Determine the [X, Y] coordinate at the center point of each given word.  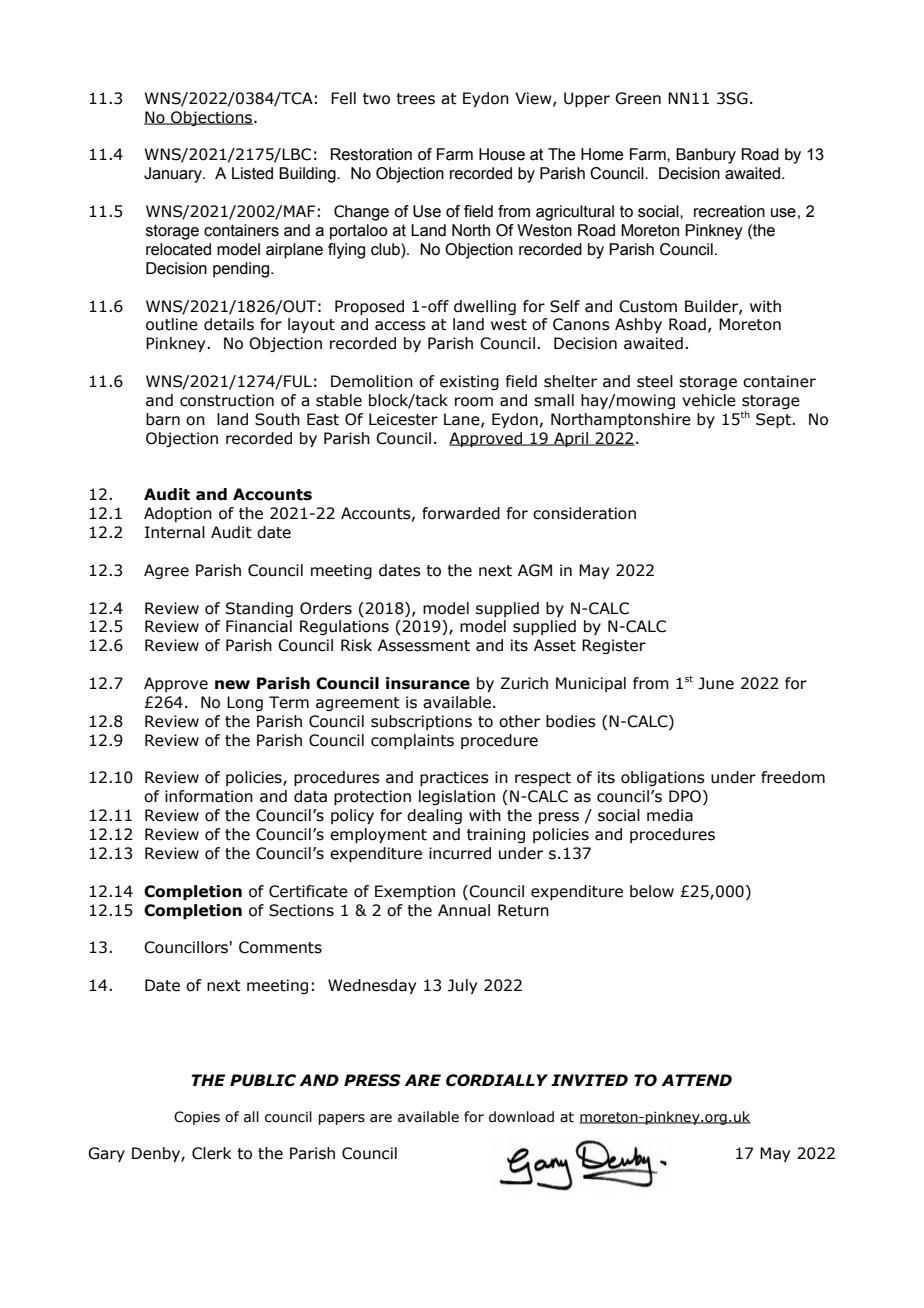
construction [227, 400]
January [174, 175]
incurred [460, 853]
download [521, 1117]
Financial [259, 626]
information [209, 796]
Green [638, 98]
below [652, 891]
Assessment [424, 645]
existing [469, 382]
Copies [197, 1118]
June [716, 683]
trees [415, 99]
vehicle [709, 400]
